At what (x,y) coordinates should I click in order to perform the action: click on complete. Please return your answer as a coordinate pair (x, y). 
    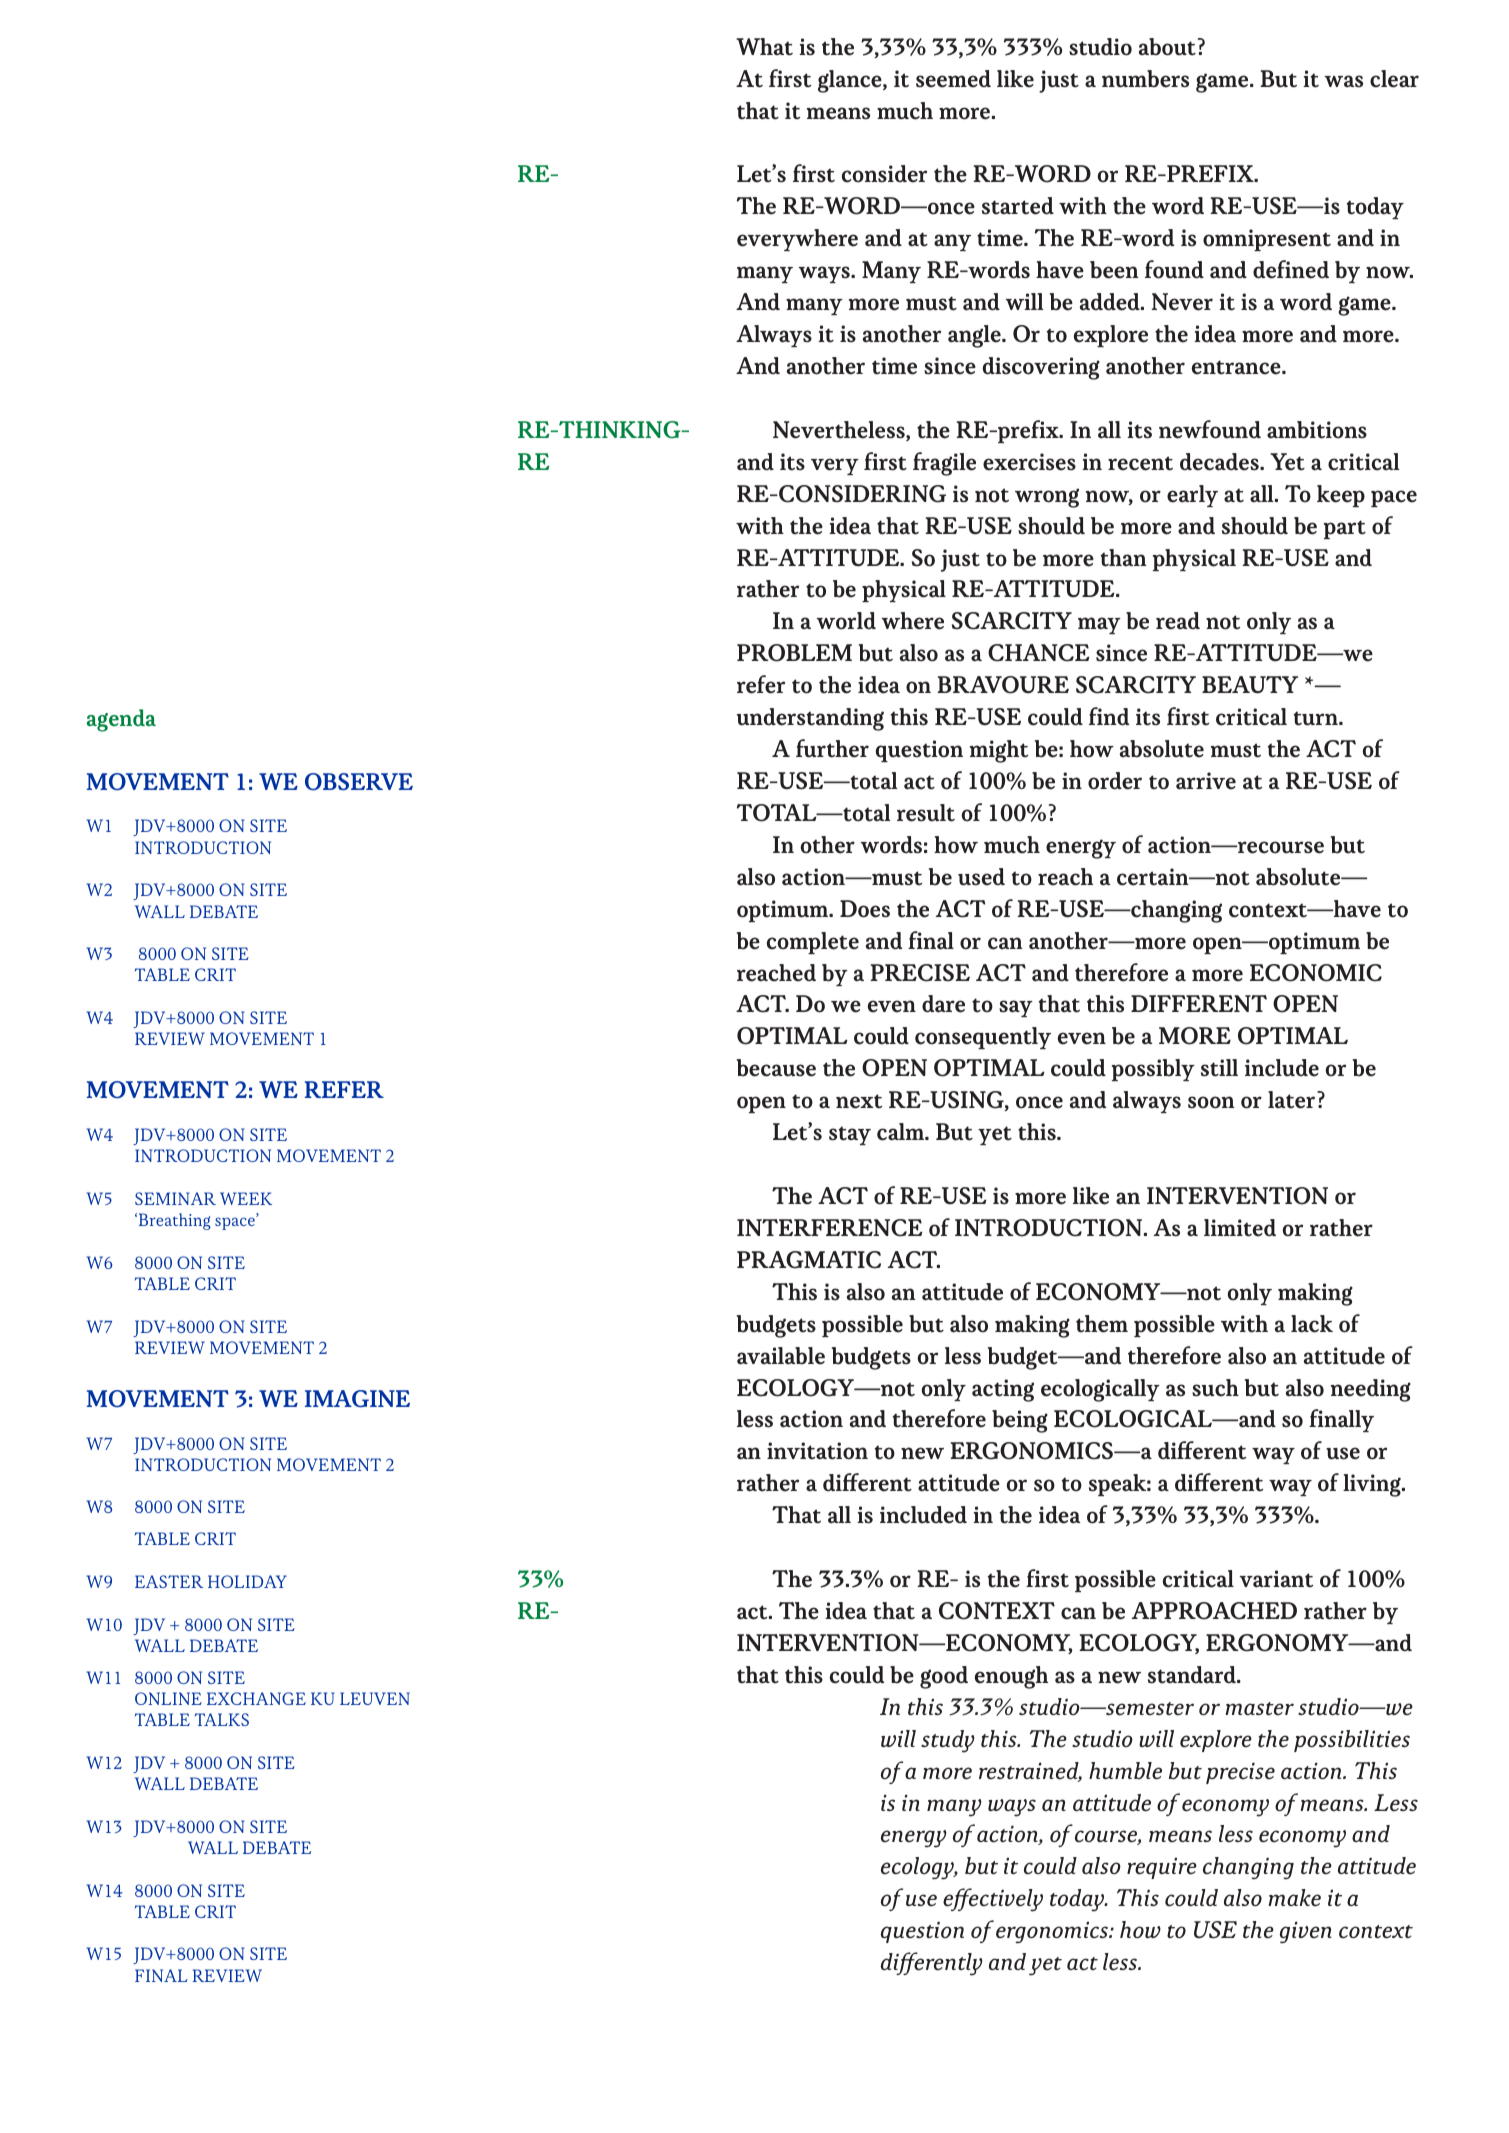
    Looking at the image, I should click on (812, 943).
